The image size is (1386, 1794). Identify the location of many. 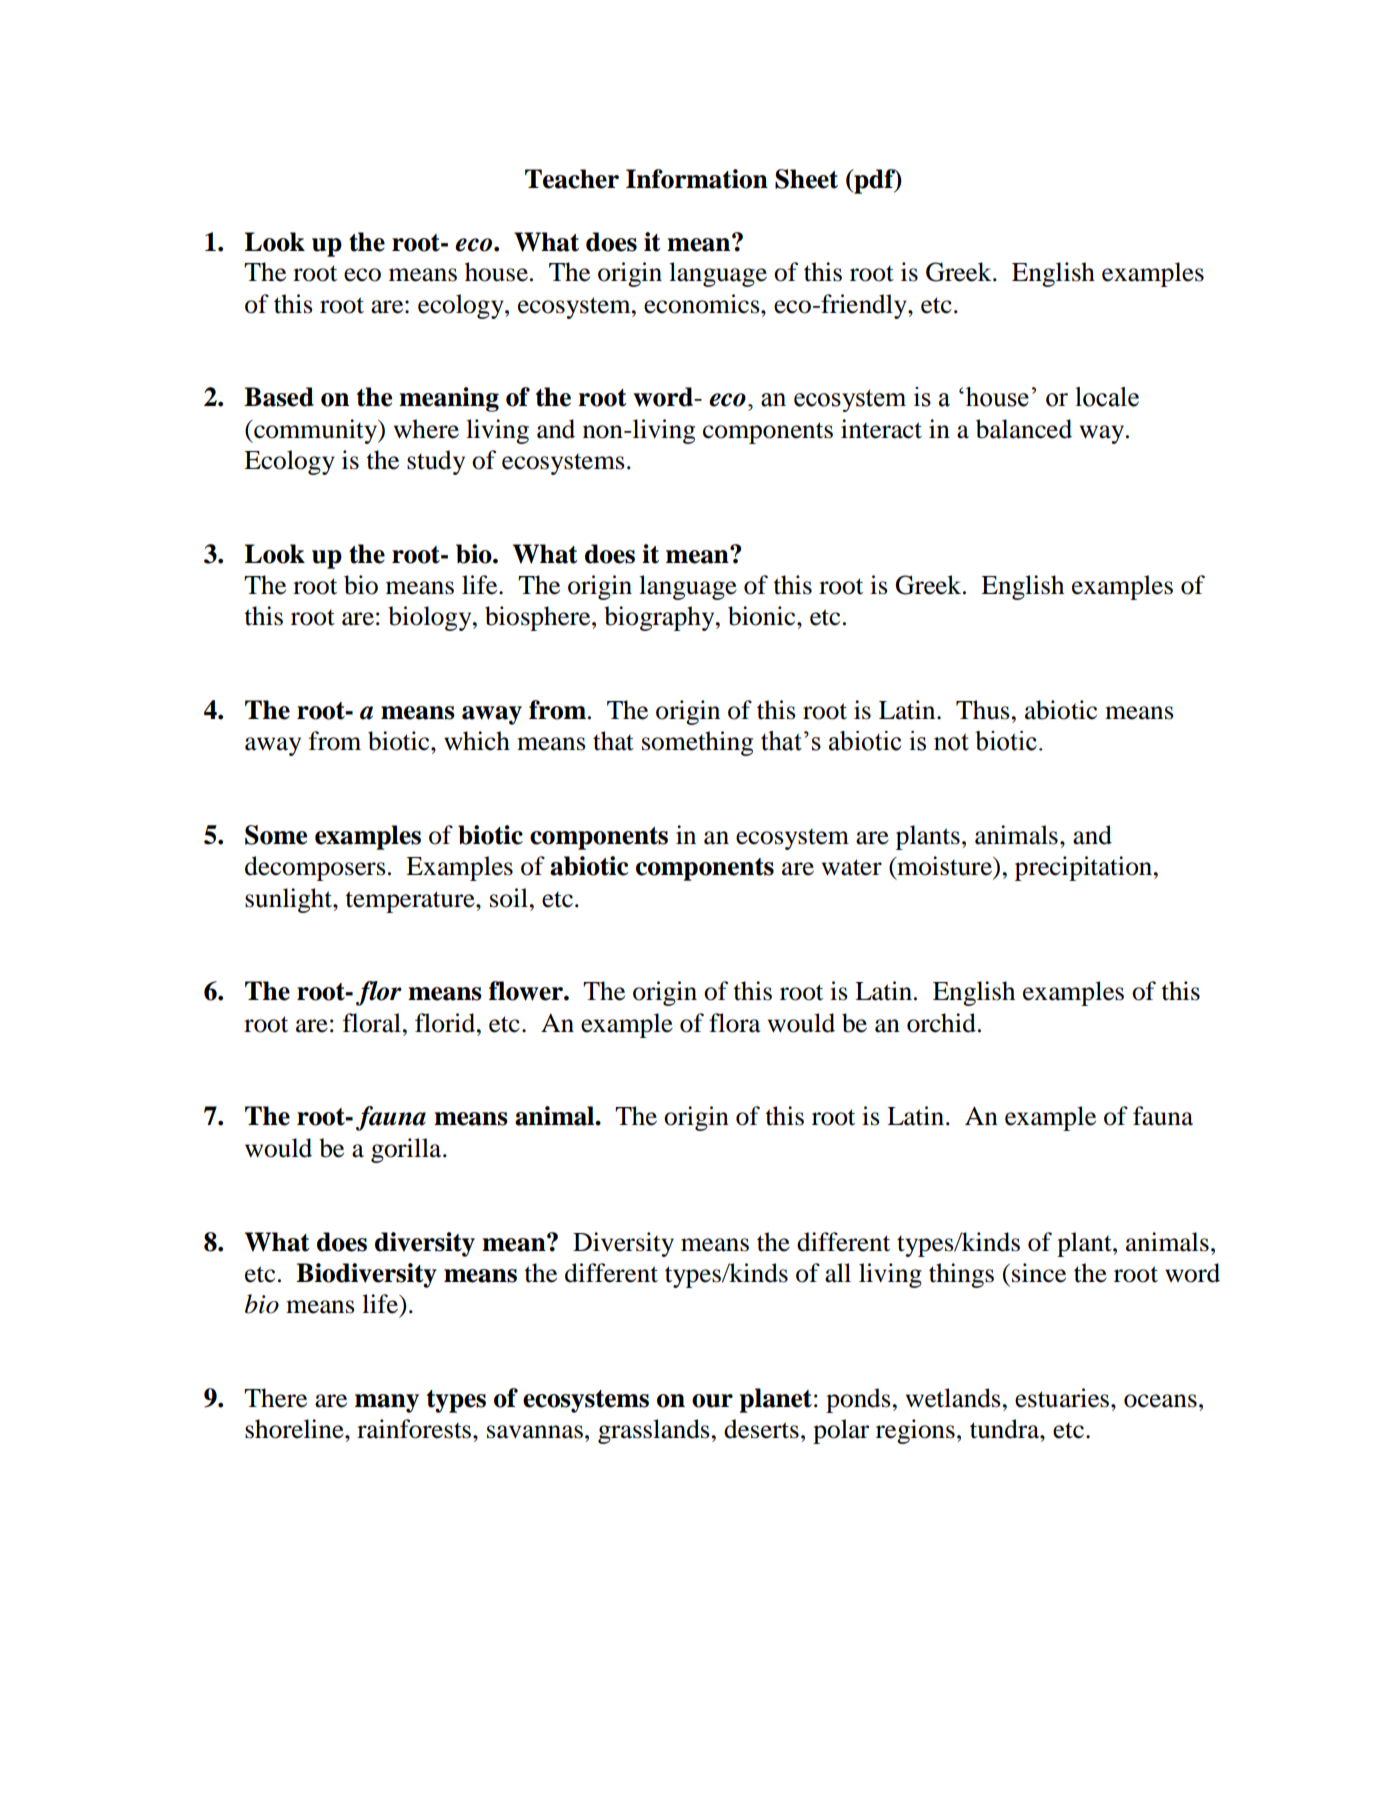
(387, 1403).
